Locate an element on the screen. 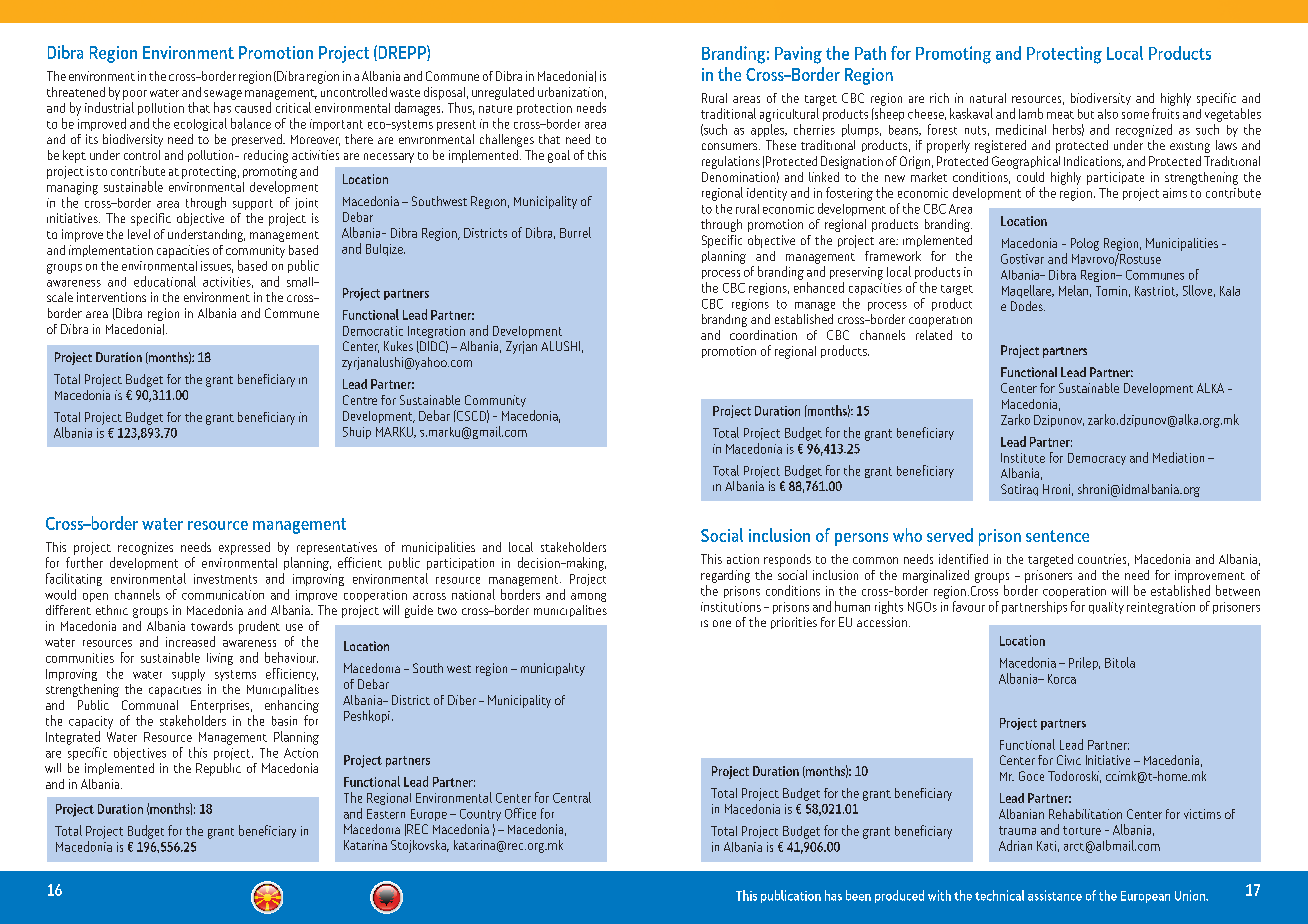  also is located at coordinates (1108, 114).
